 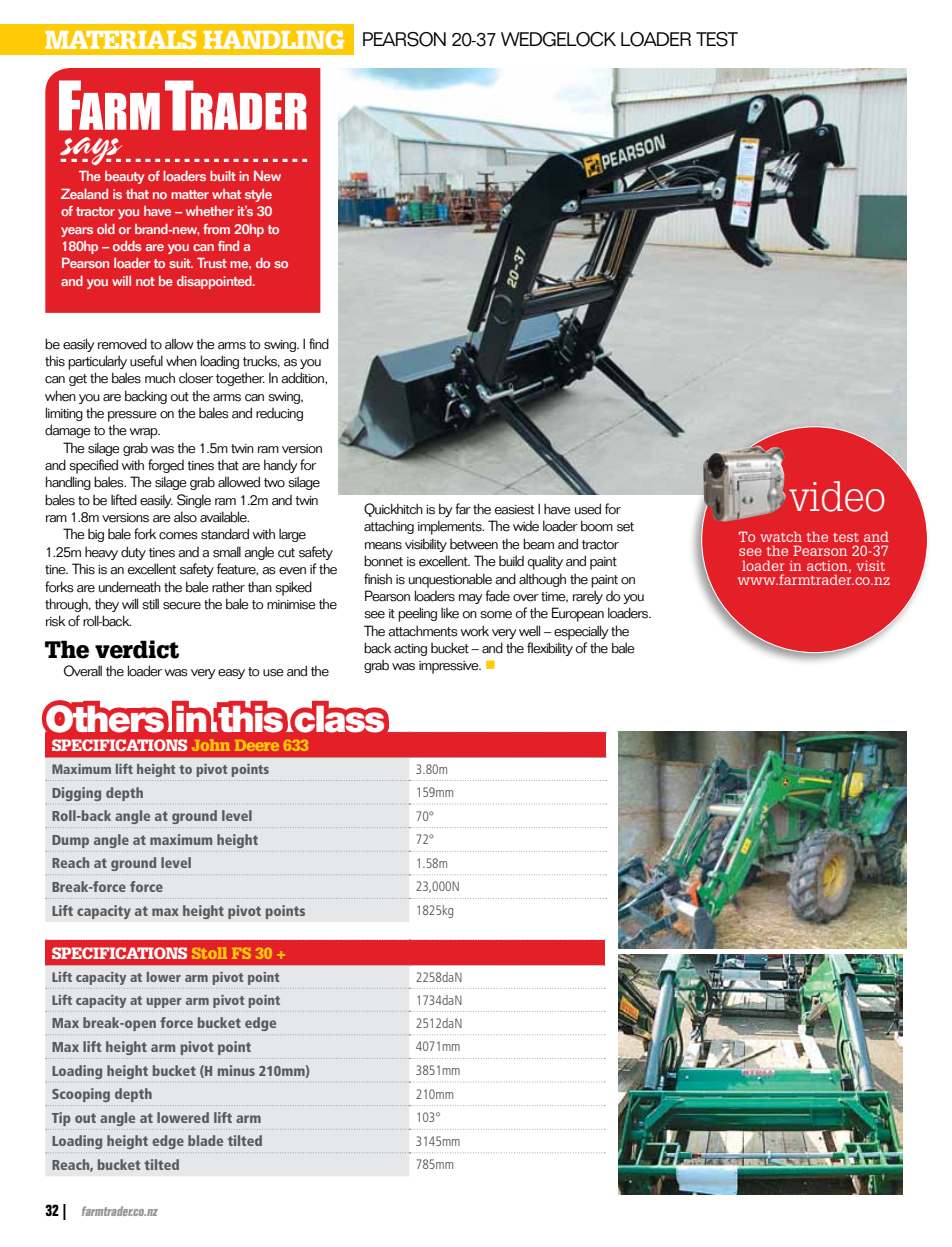 What do you see at coordinates (223, 176) in the image?
I see `built` at bounding box center [223, 176].
